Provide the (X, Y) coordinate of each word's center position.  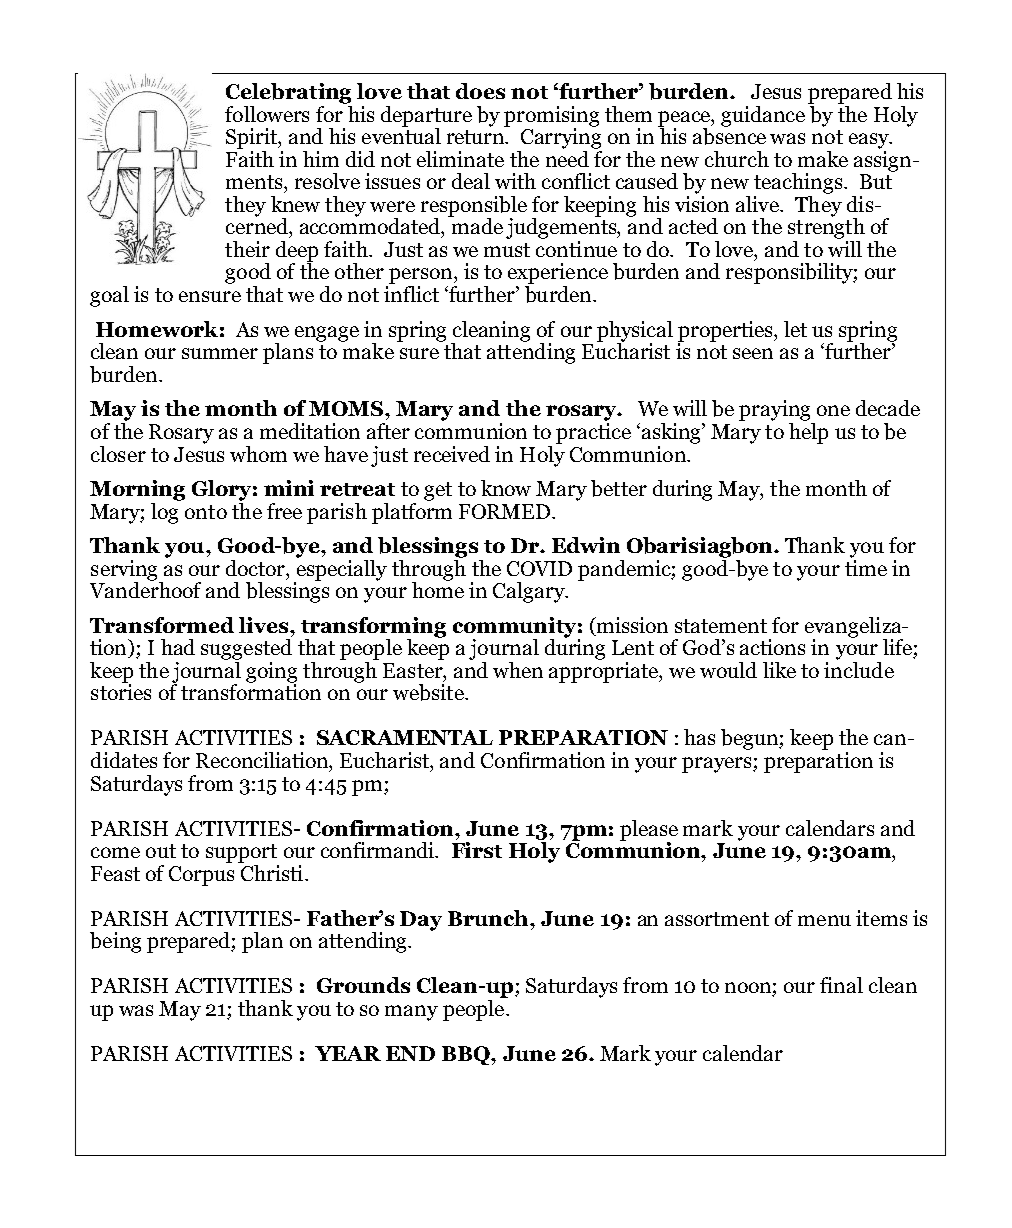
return (477, 137)
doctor (257, 568)
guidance (763, 116)
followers (267, 114)
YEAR (348, 1053)
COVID (539, 568)
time (866, 566)
